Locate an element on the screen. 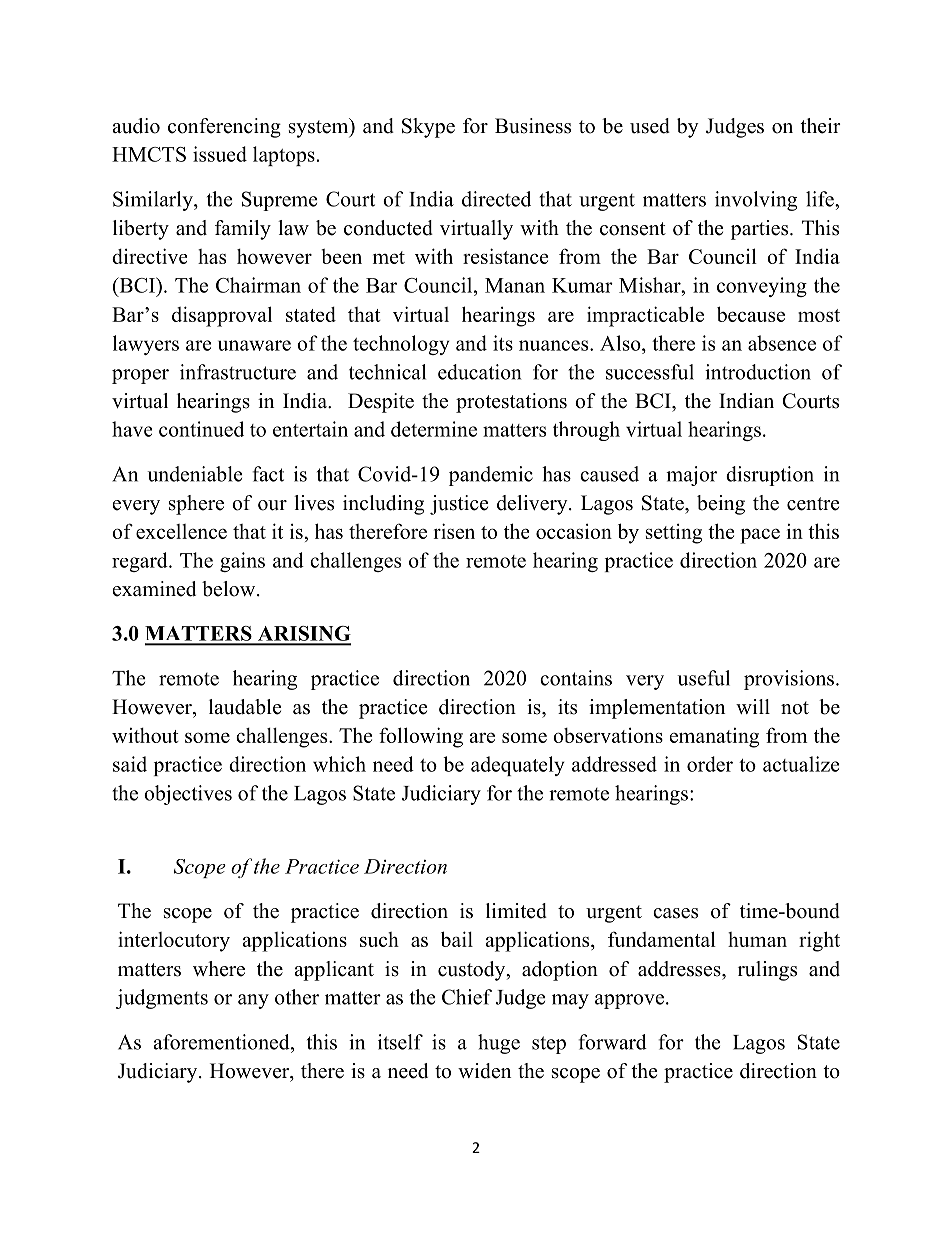  issued is located at coordinates (220, 154).
